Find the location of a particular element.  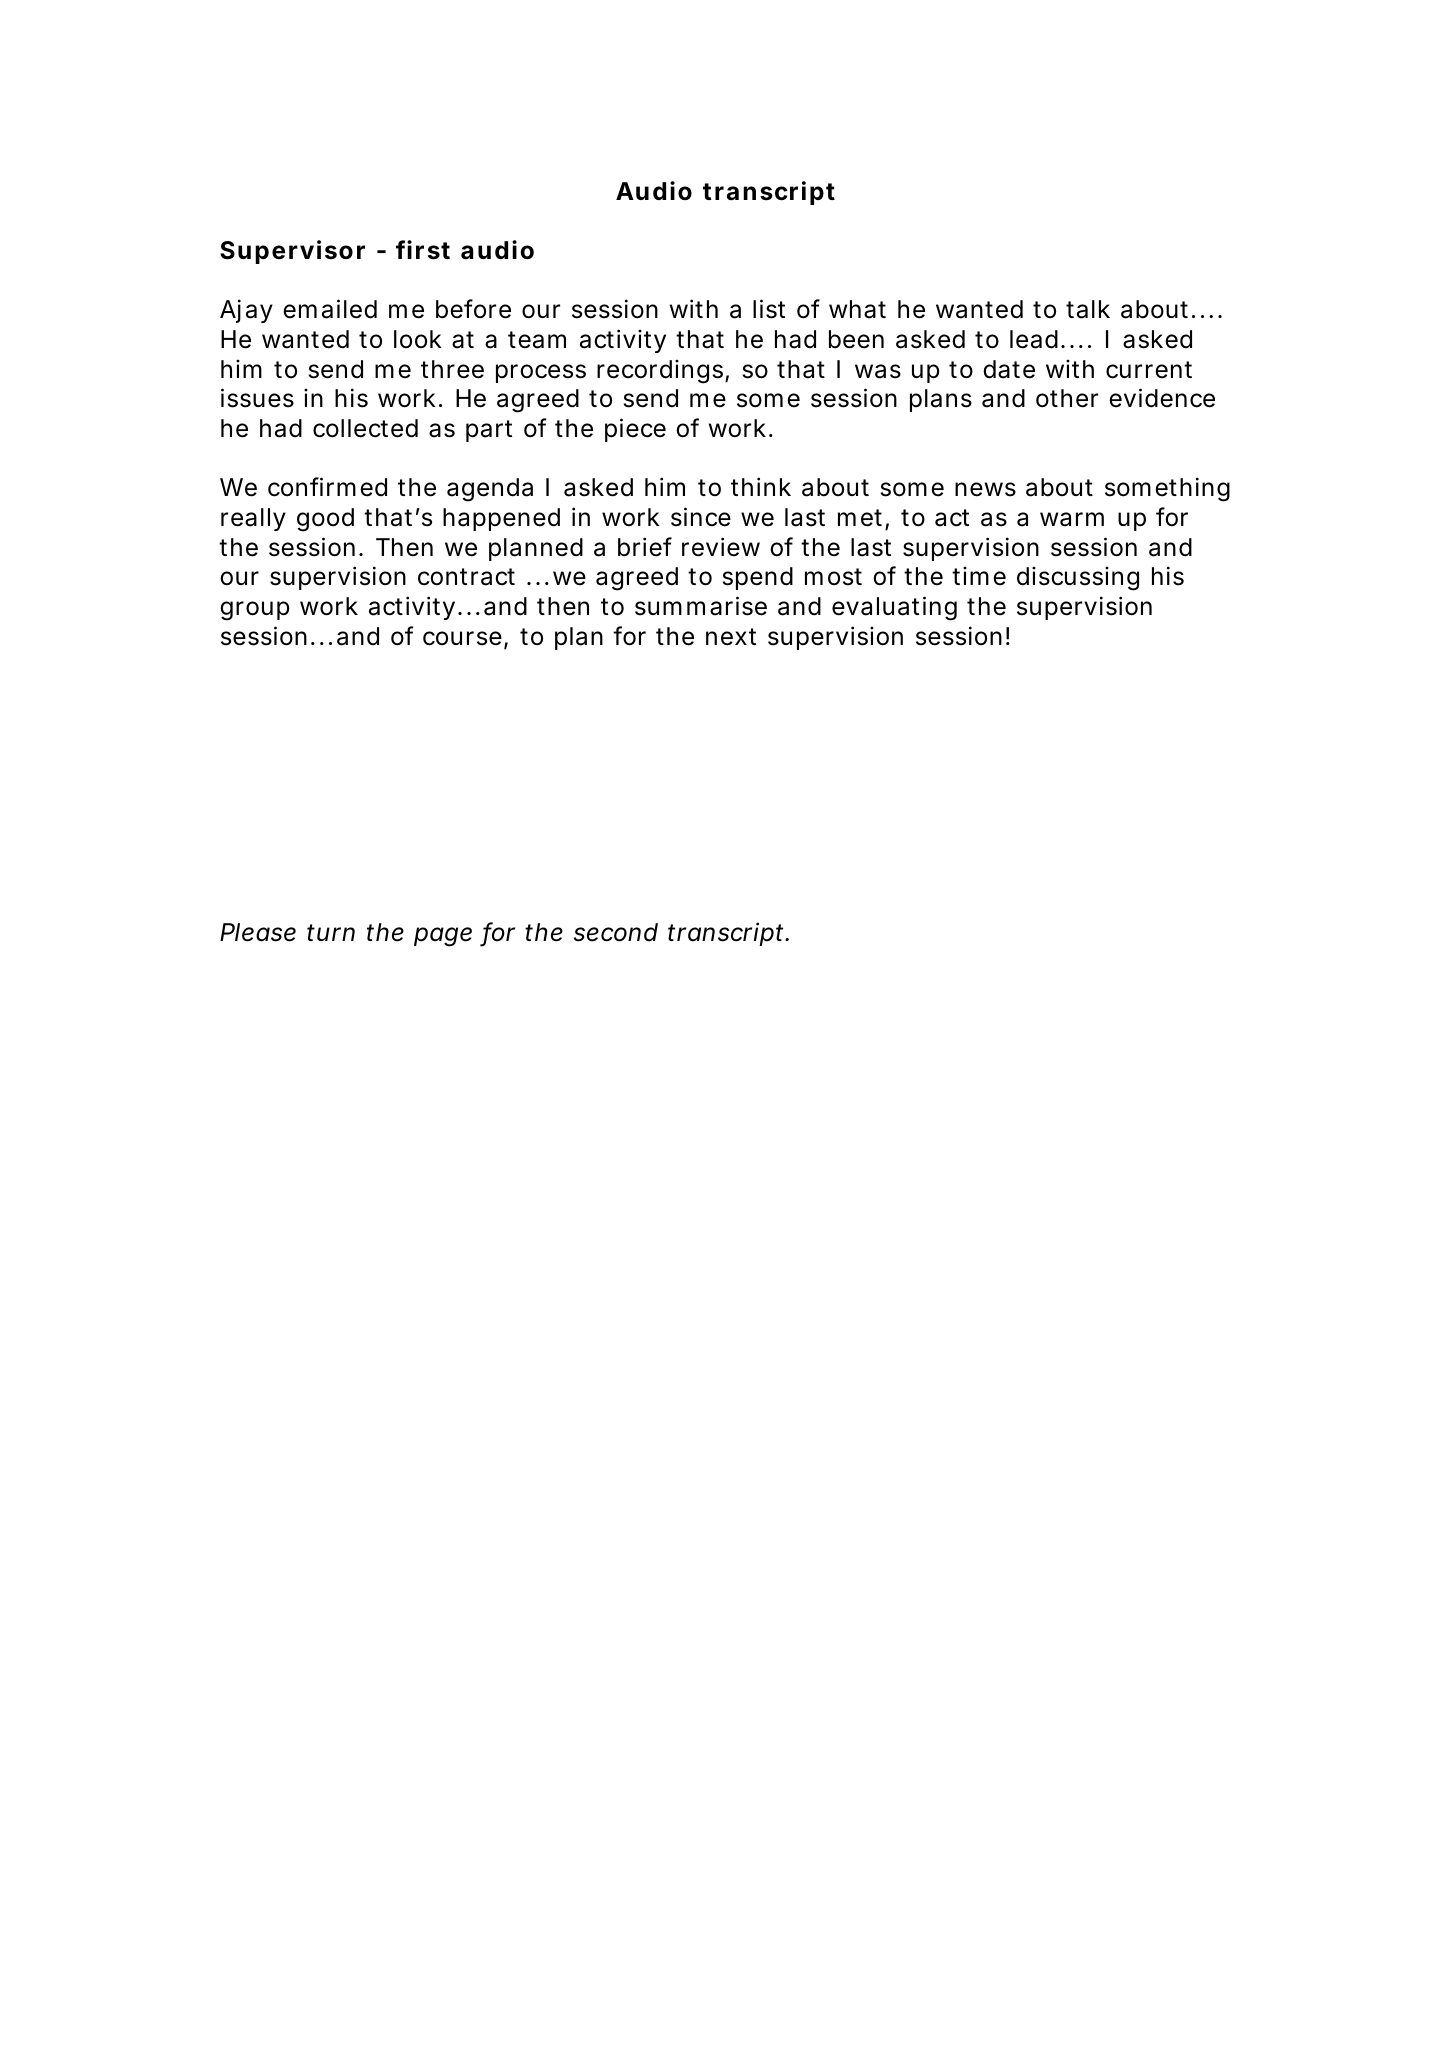

turn is located at coordinates (331, 932).
